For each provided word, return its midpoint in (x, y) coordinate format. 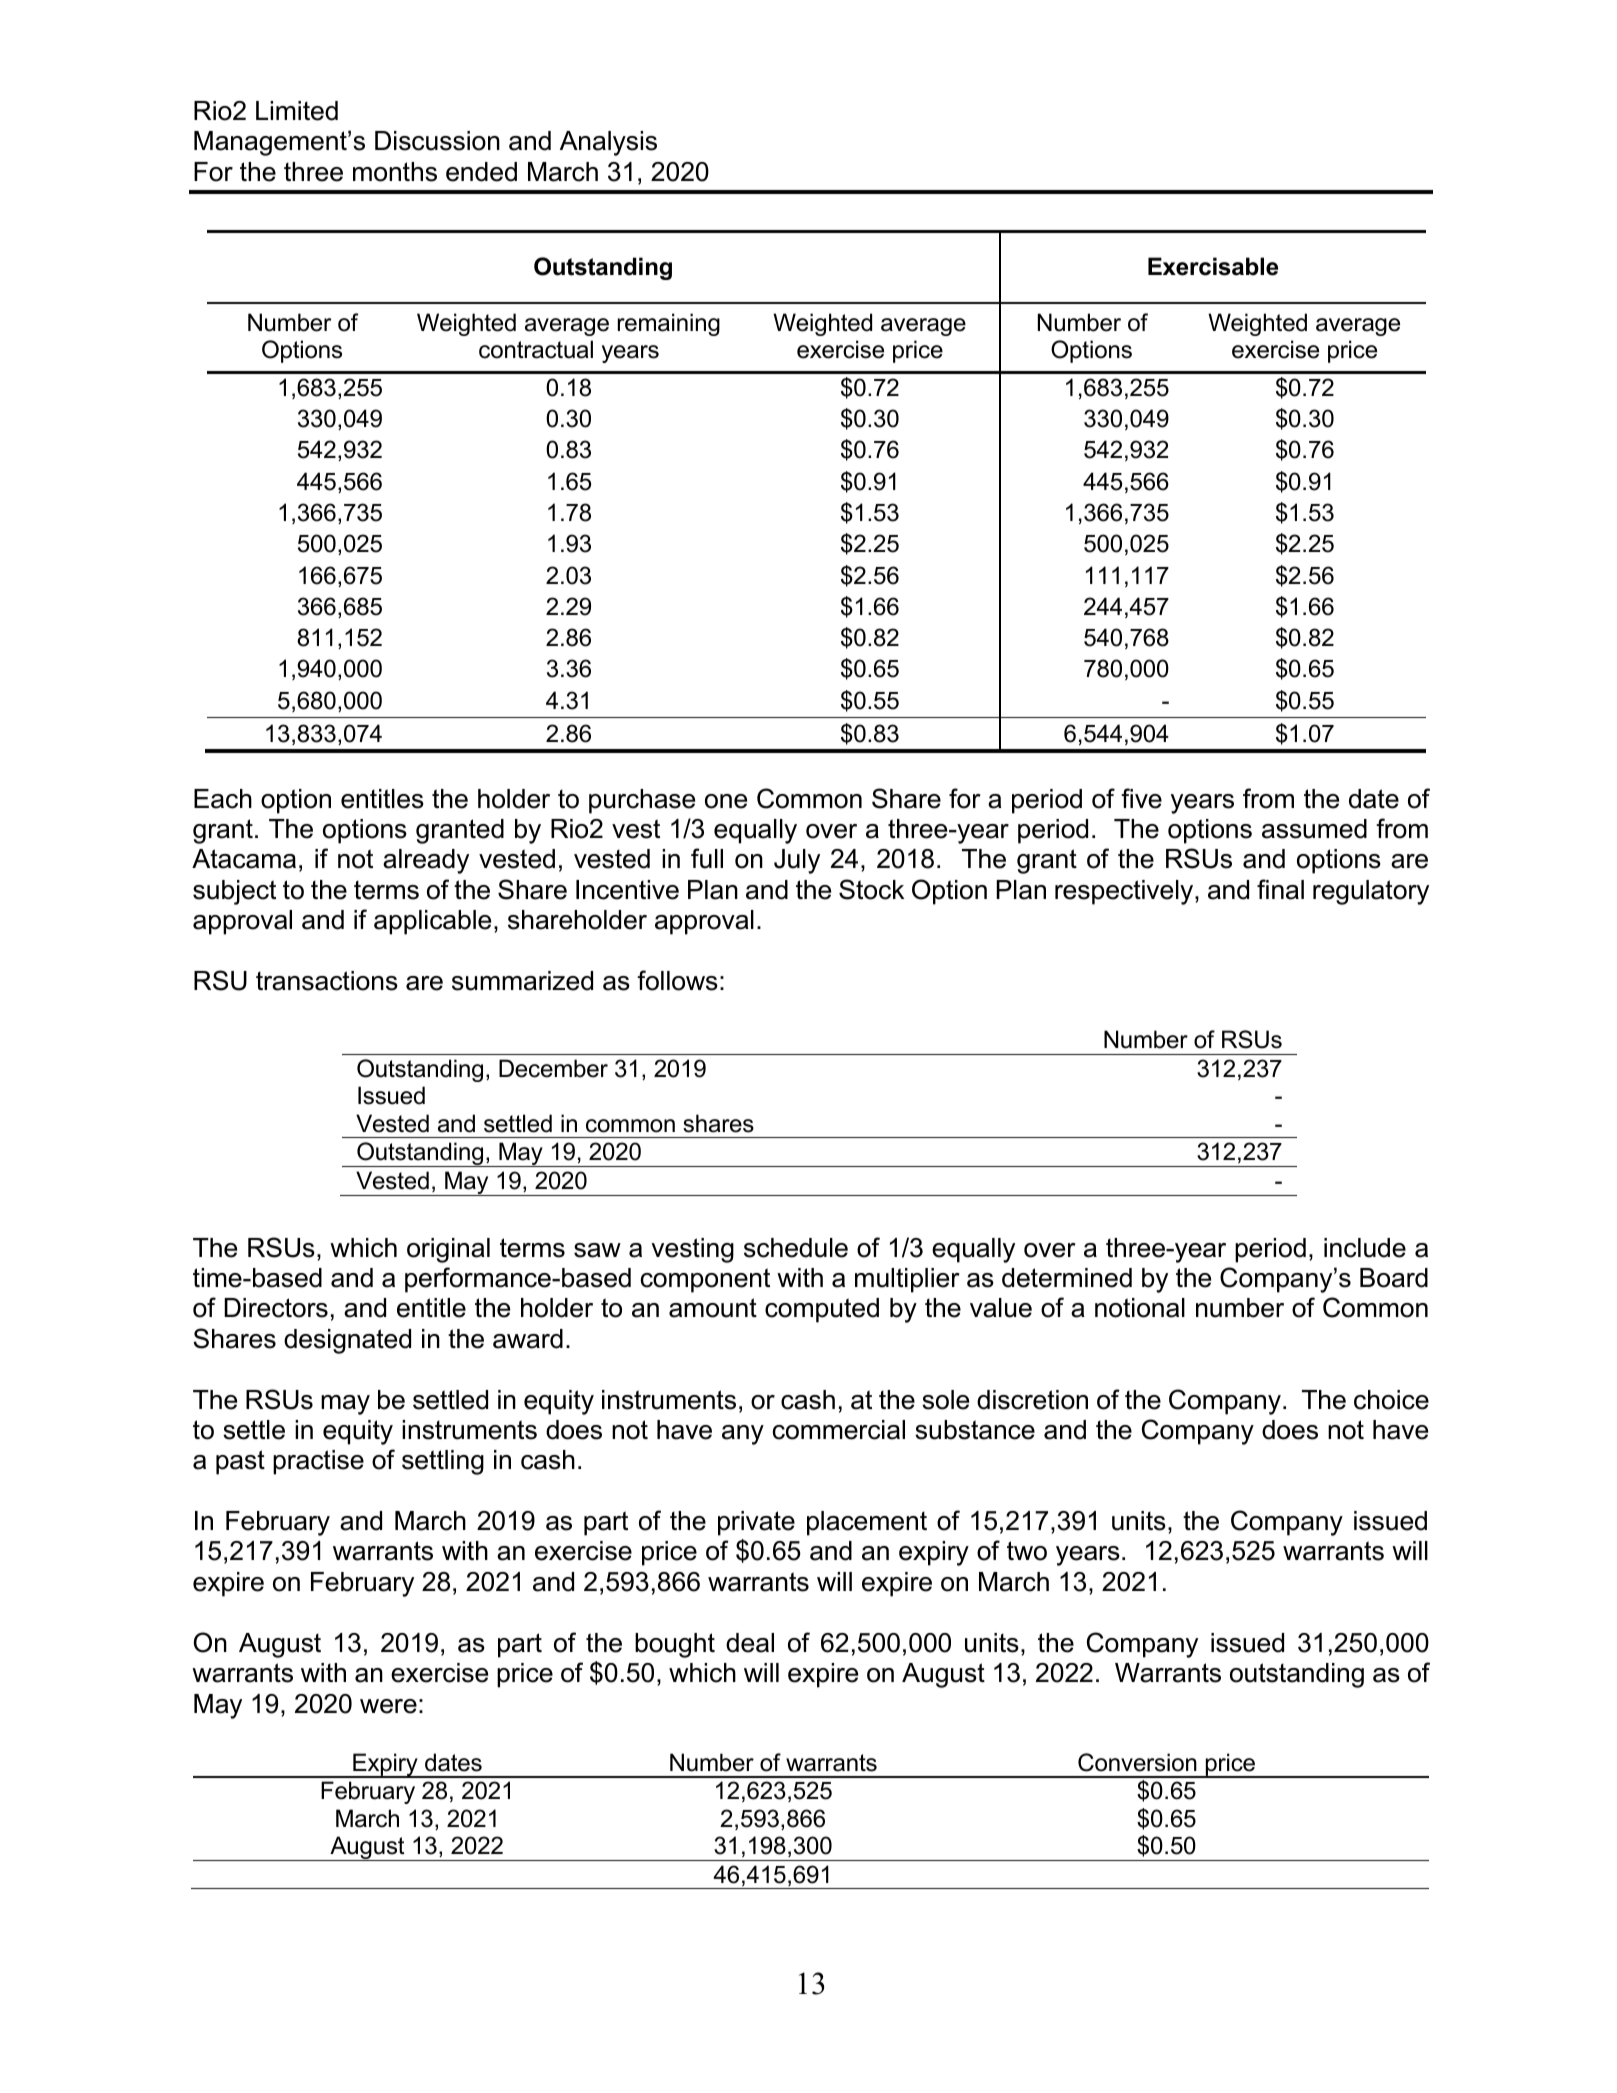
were (388, 1706)
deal (750, 1643)
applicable (432, 922)
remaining (669, 324)
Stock (871, 889)
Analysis (608, 143)
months (395, 172)
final (1280, 889)
